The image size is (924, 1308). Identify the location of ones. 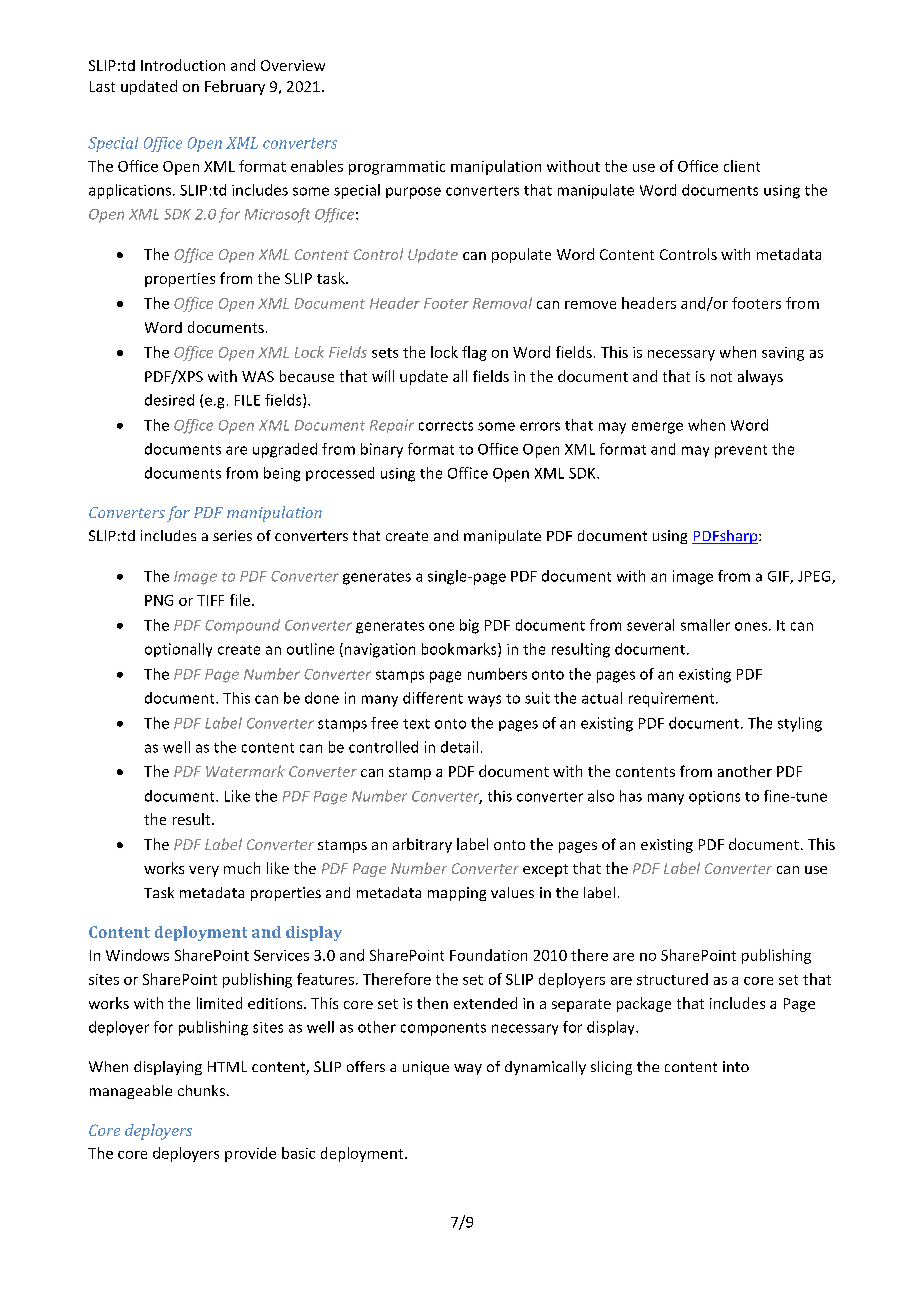
(751, 626).
